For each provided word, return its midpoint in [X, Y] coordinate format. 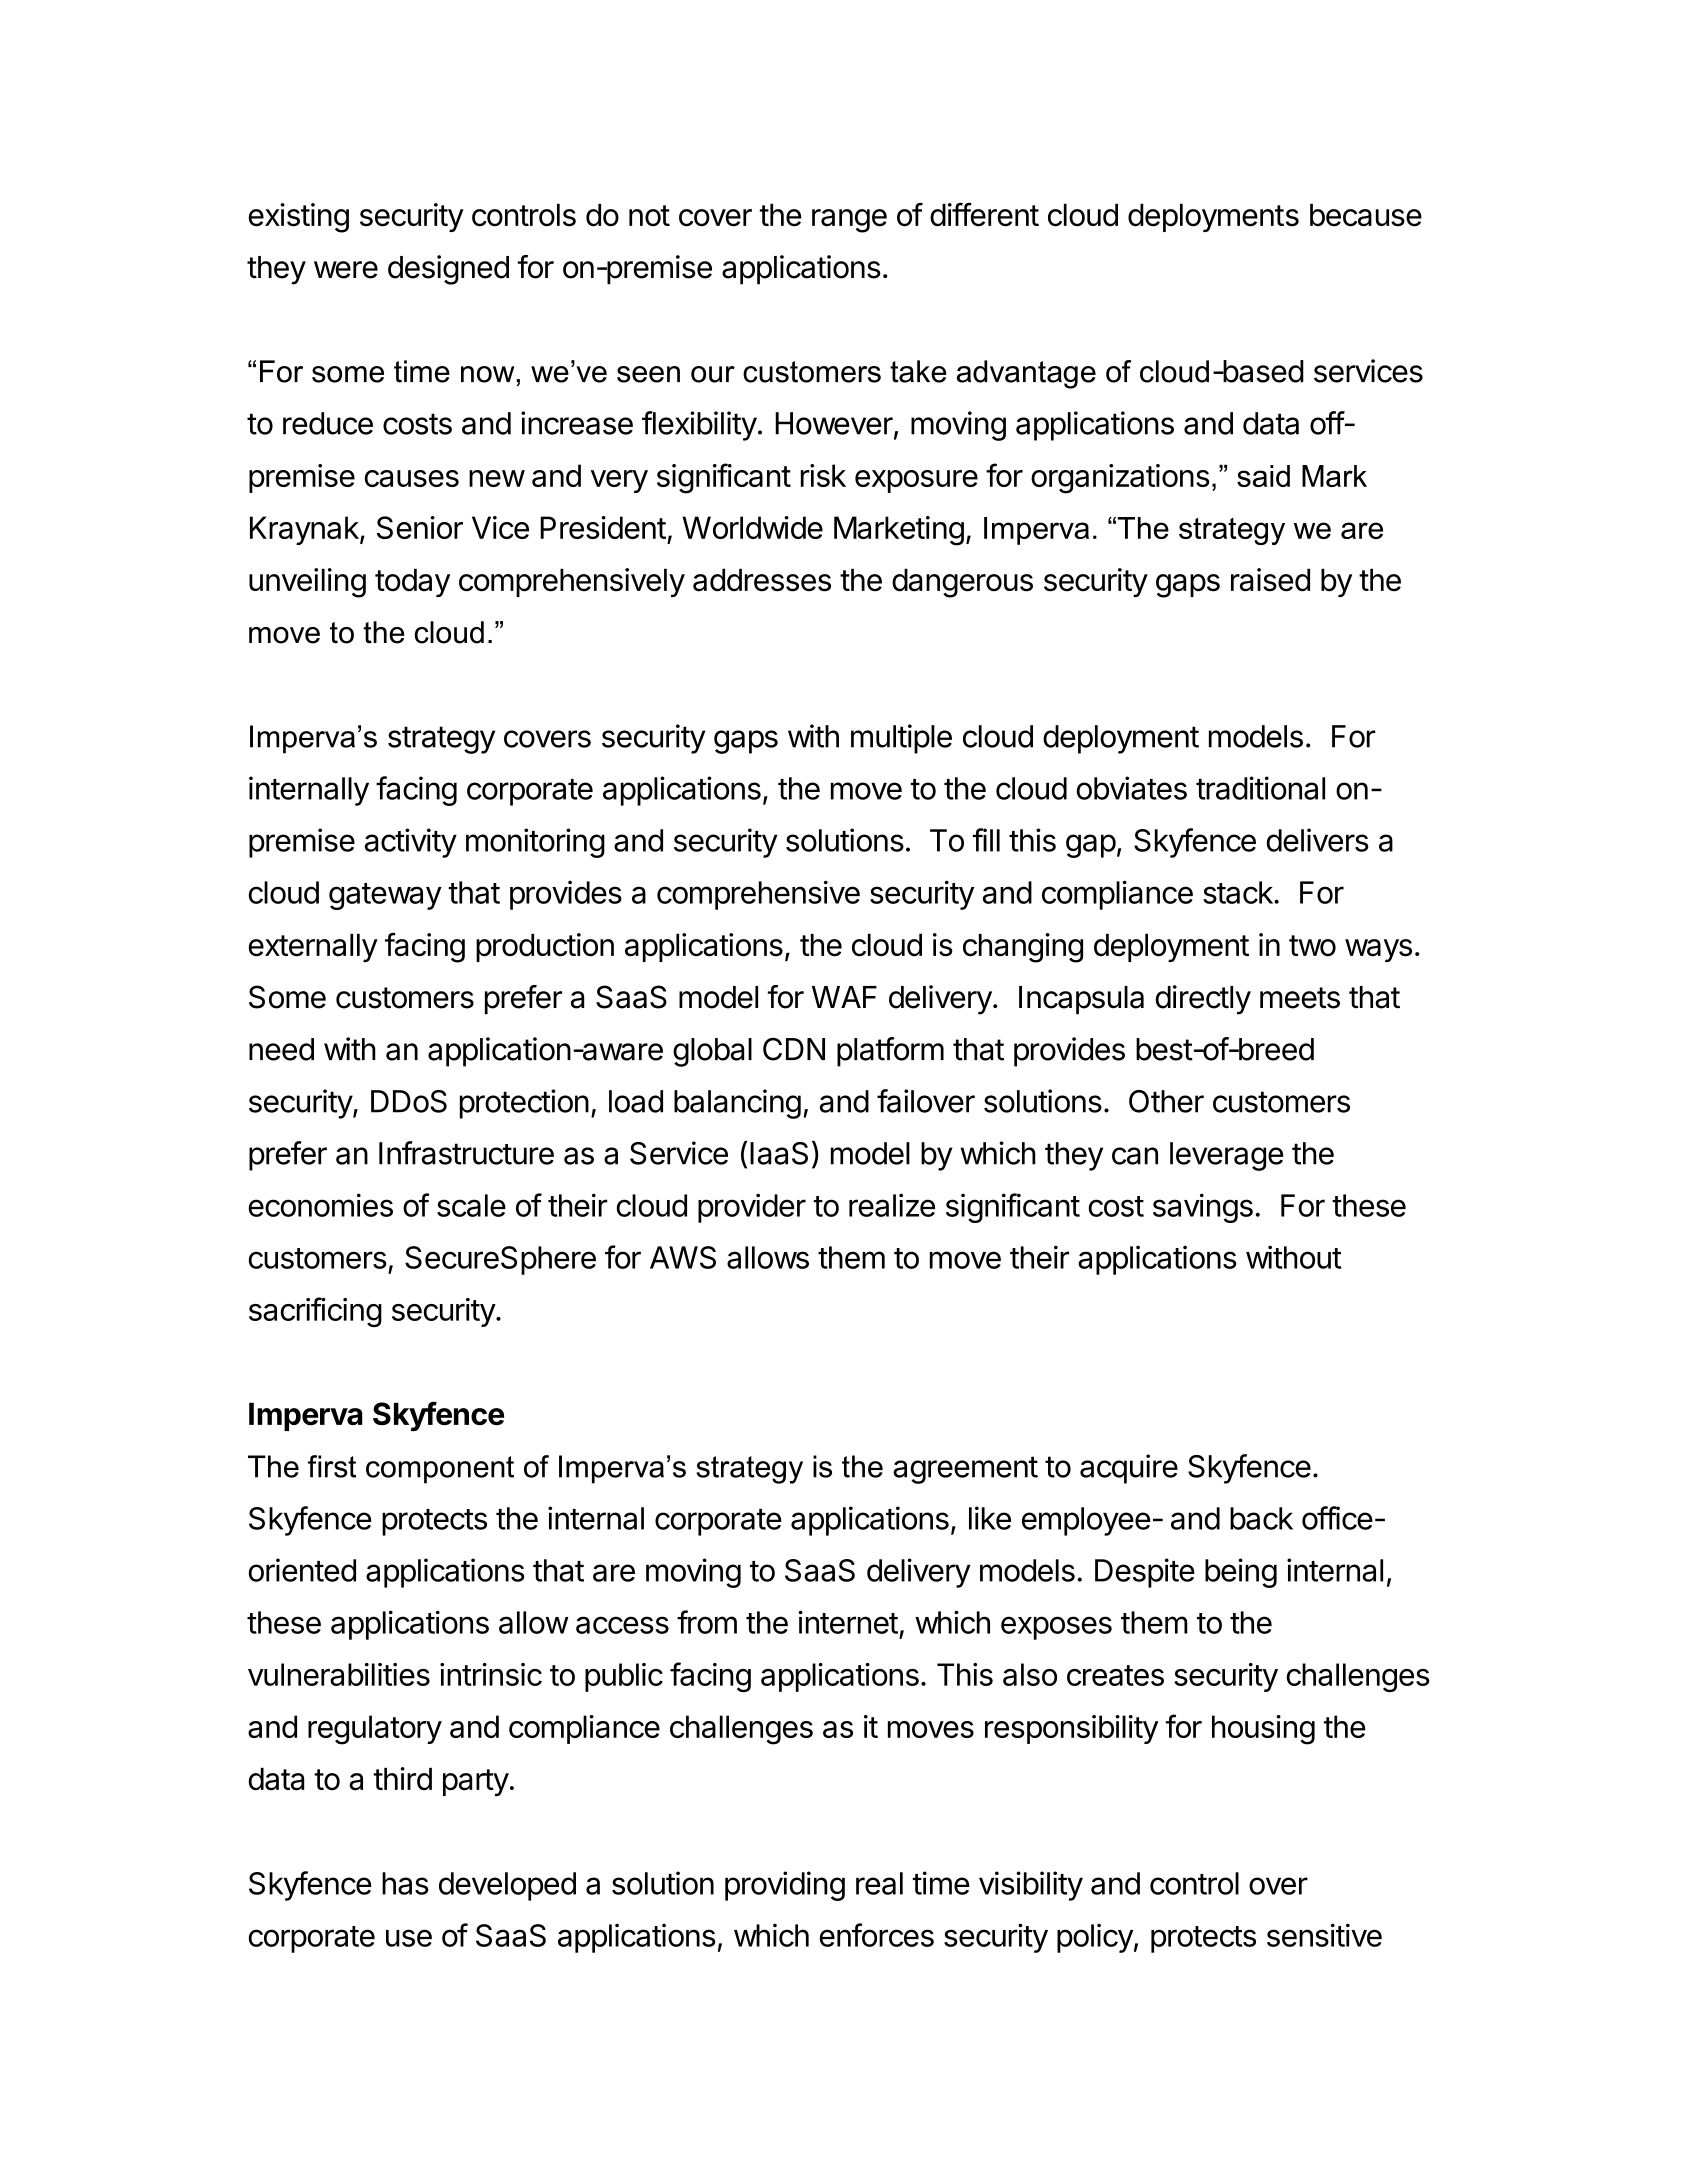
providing [785, 1886]
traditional [1260, 788]
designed [448, 270]
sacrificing [315, 1312]
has [405, 1883]
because [1366, 215]
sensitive [1324, 1935]
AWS [683, 1257]
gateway [385, 896]
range [849, 221]
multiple [901, 739]
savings [1203, 1208]
